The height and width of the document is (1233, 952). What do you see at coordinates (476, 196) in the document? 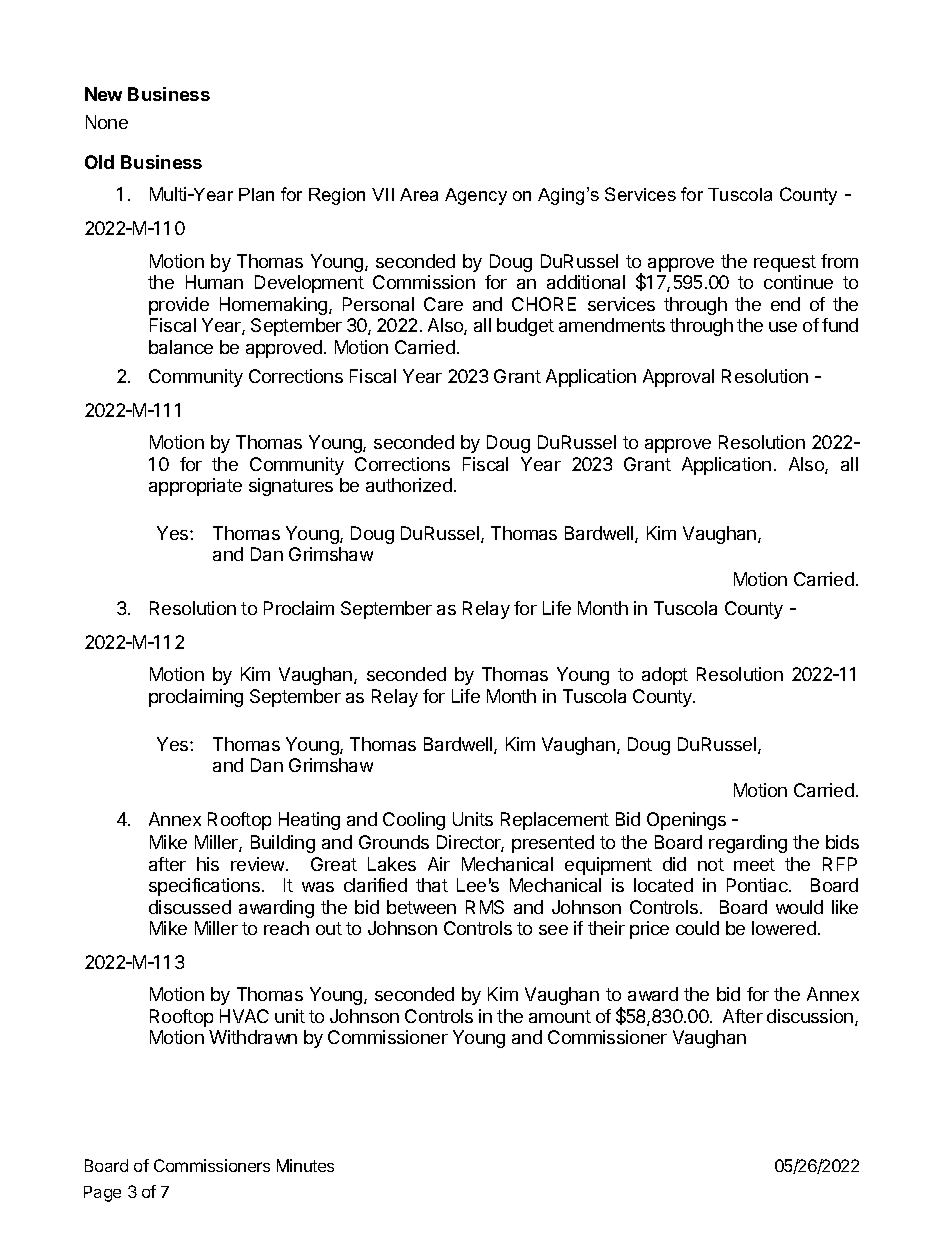
I see `Agency` at bounding box center [476, 196].
